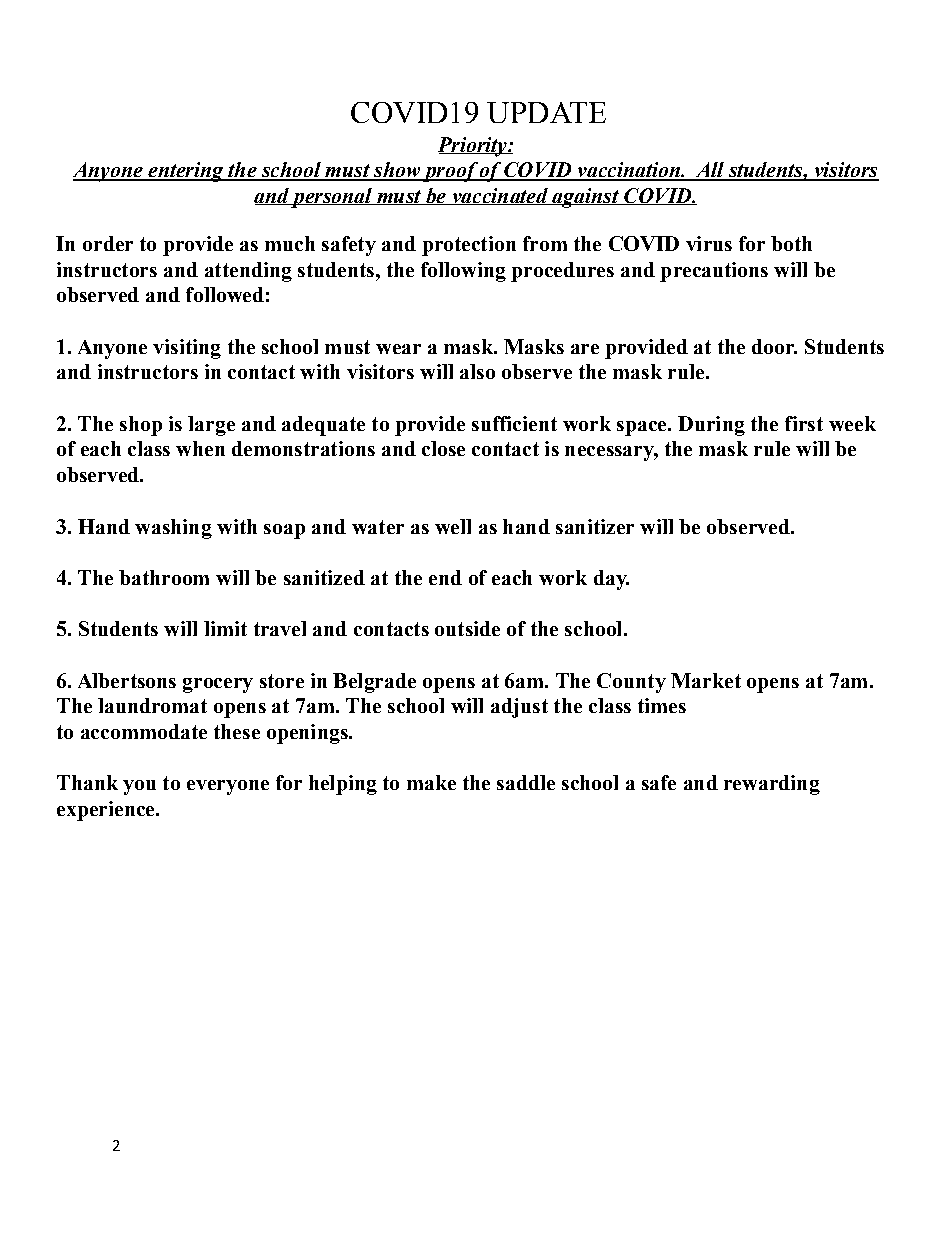 This document has height=1233, width=952. Describe the element at coordinates (186, 172) in the document. I see `entering` at that location.
